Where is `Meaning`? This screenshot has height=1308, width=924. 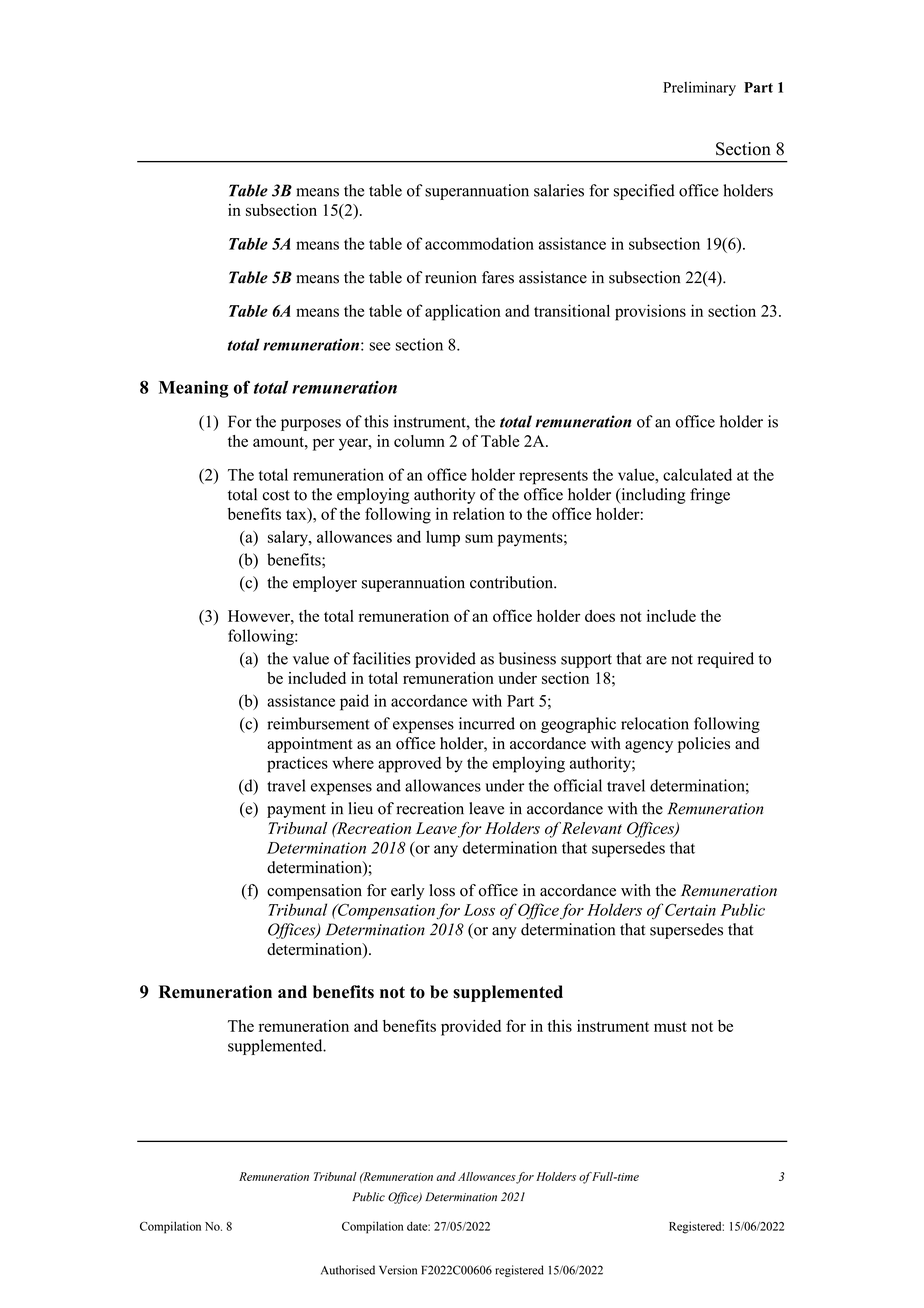 Meaning is located at coordinates (194, 389).
